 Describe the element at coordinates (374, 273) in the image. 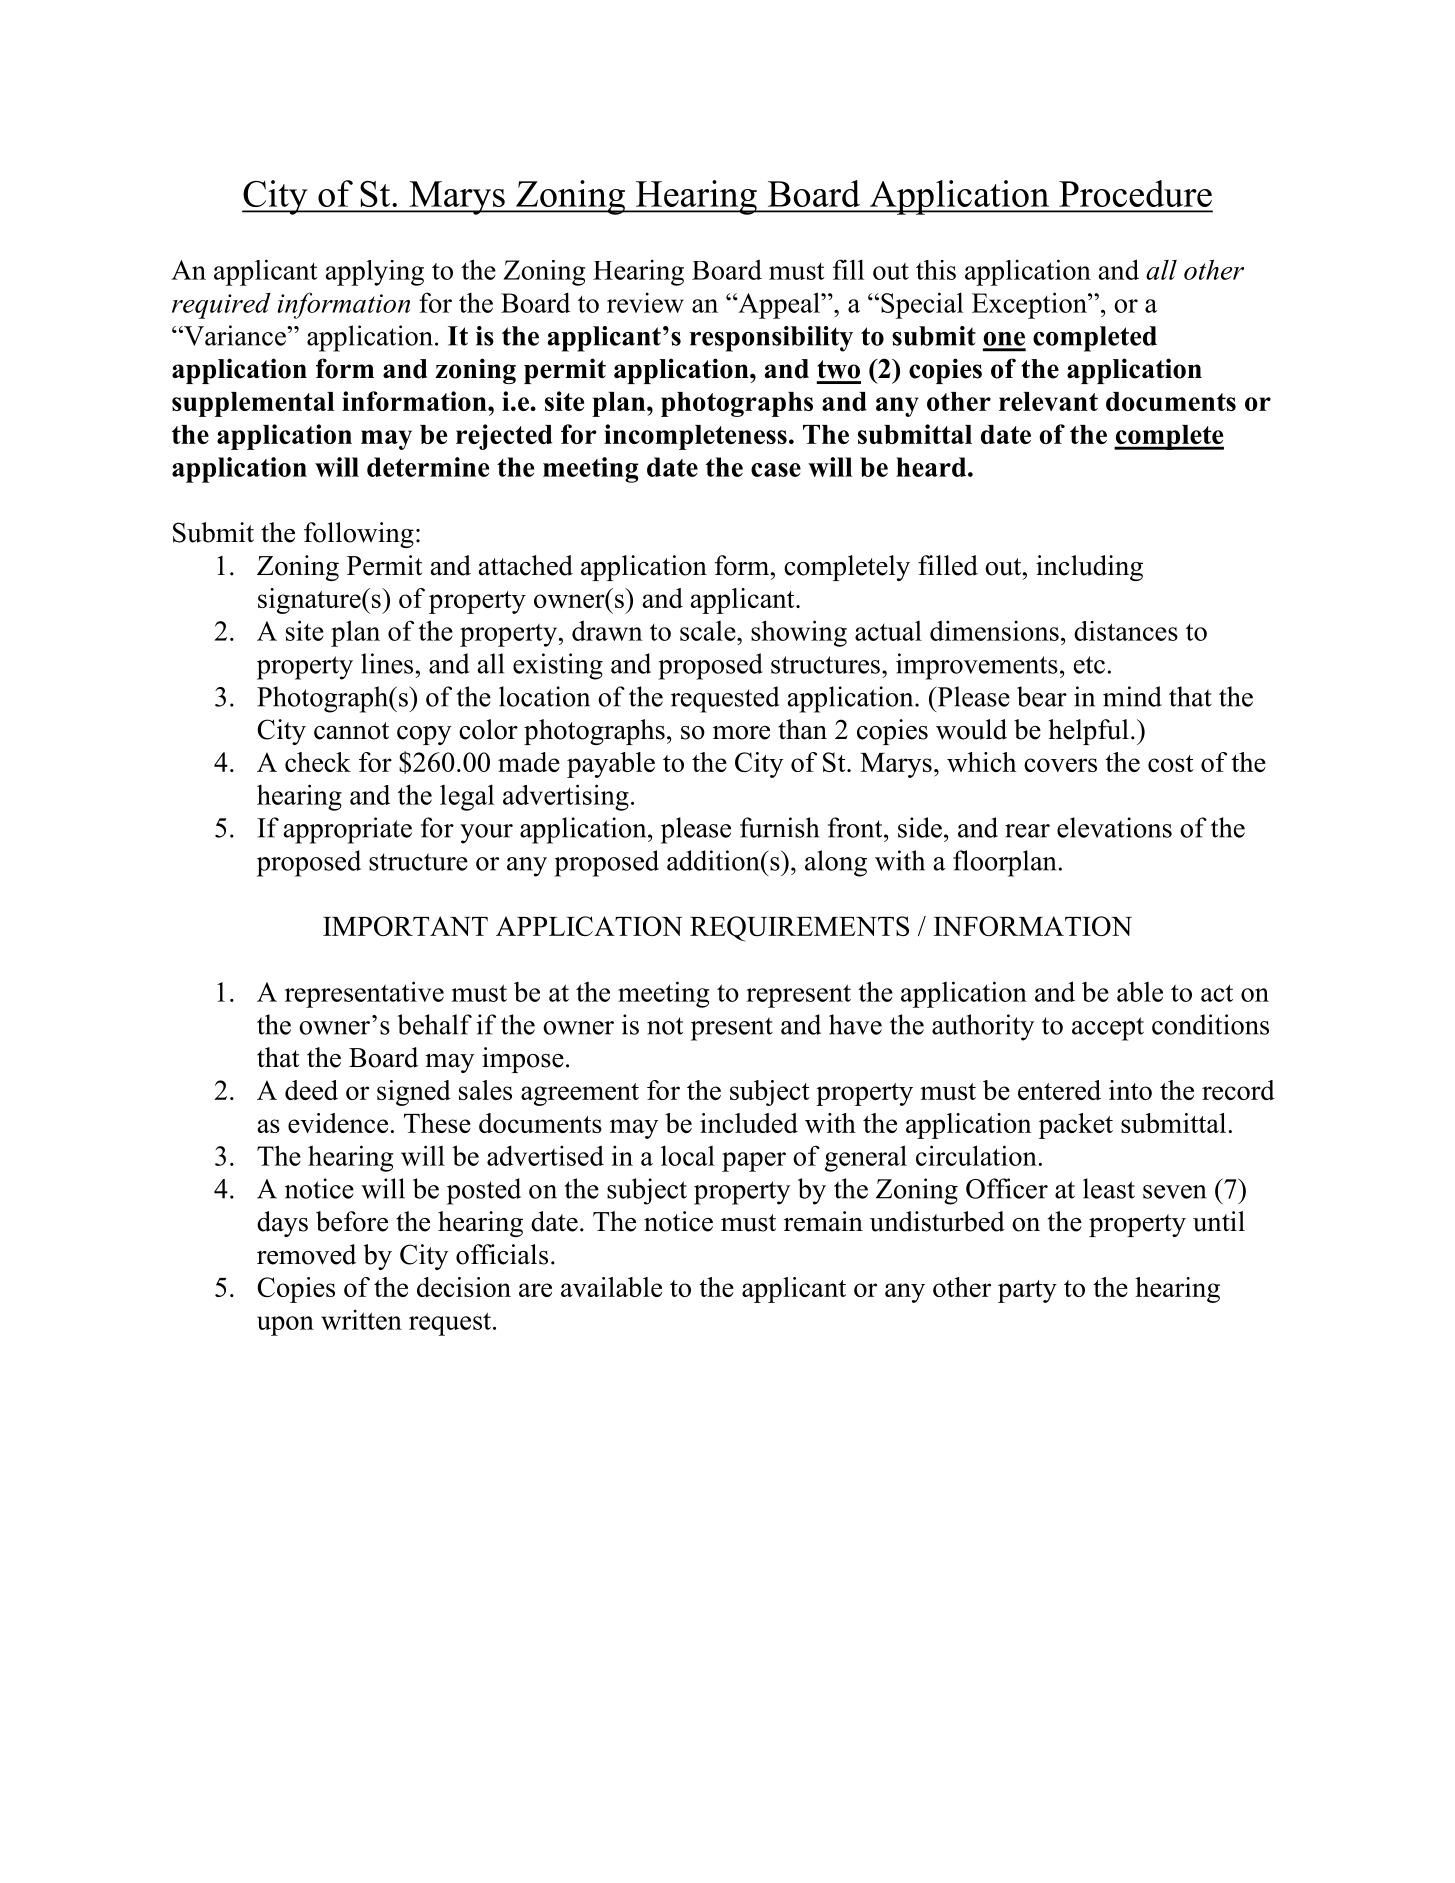

I see `applying` at that location.
